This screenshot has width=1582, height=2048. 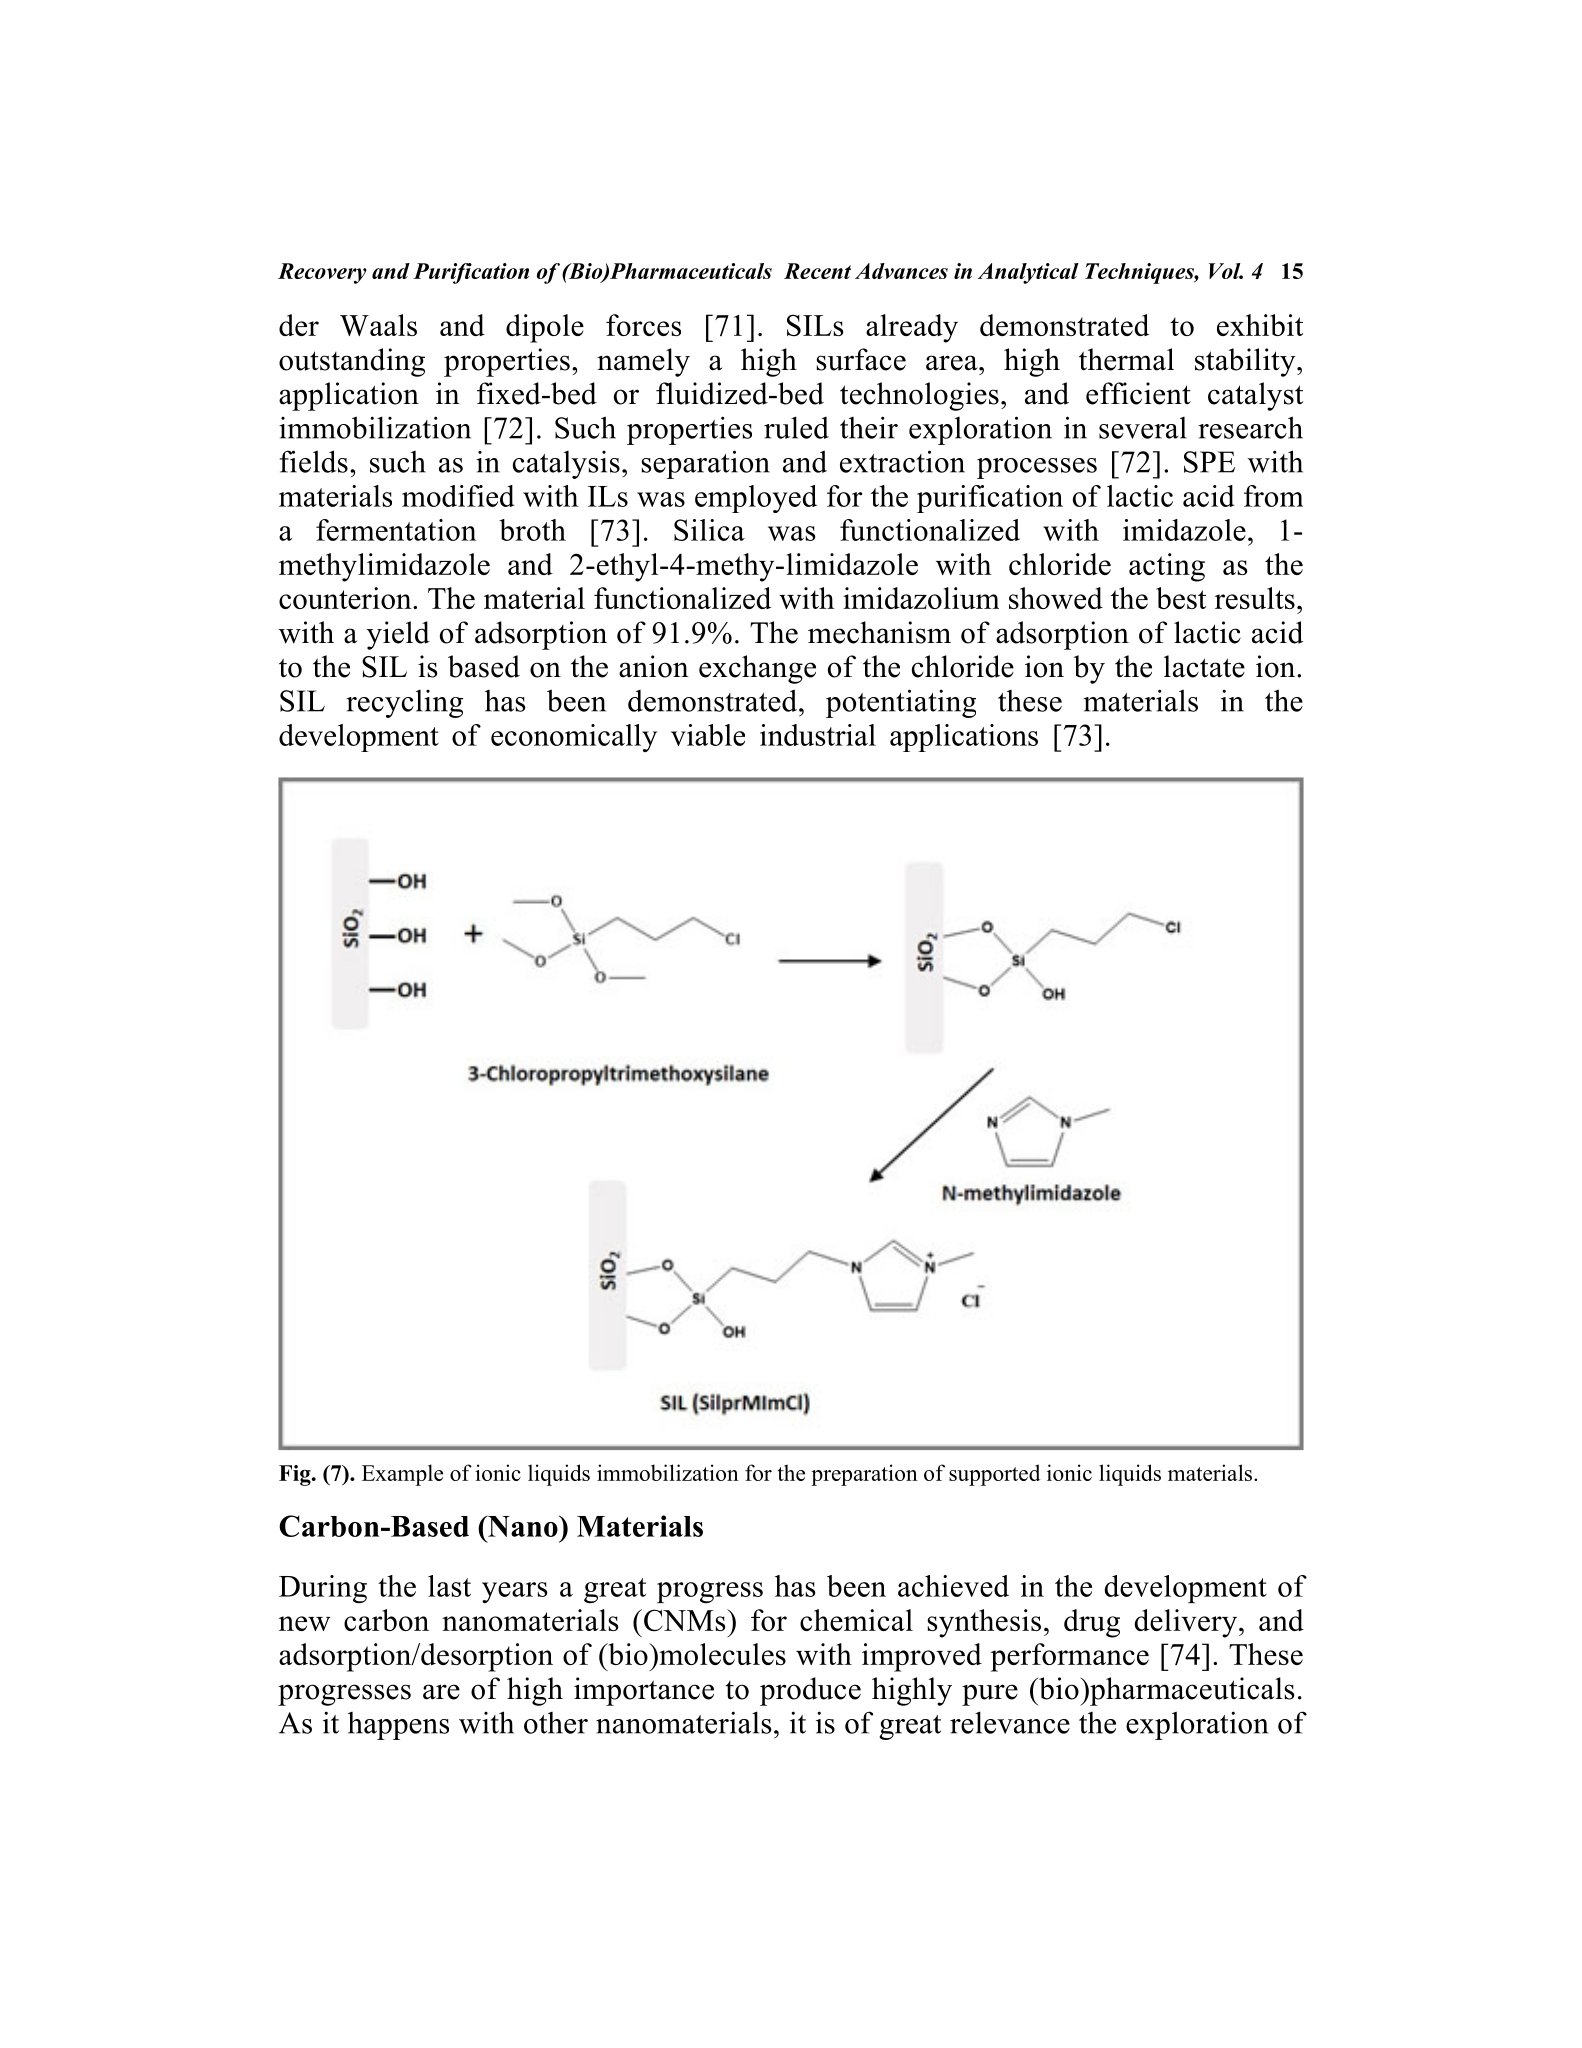 What do you see at coordinates (398, 635) in the screenshot?
I see `yield` at bounding box center [398, 635].
